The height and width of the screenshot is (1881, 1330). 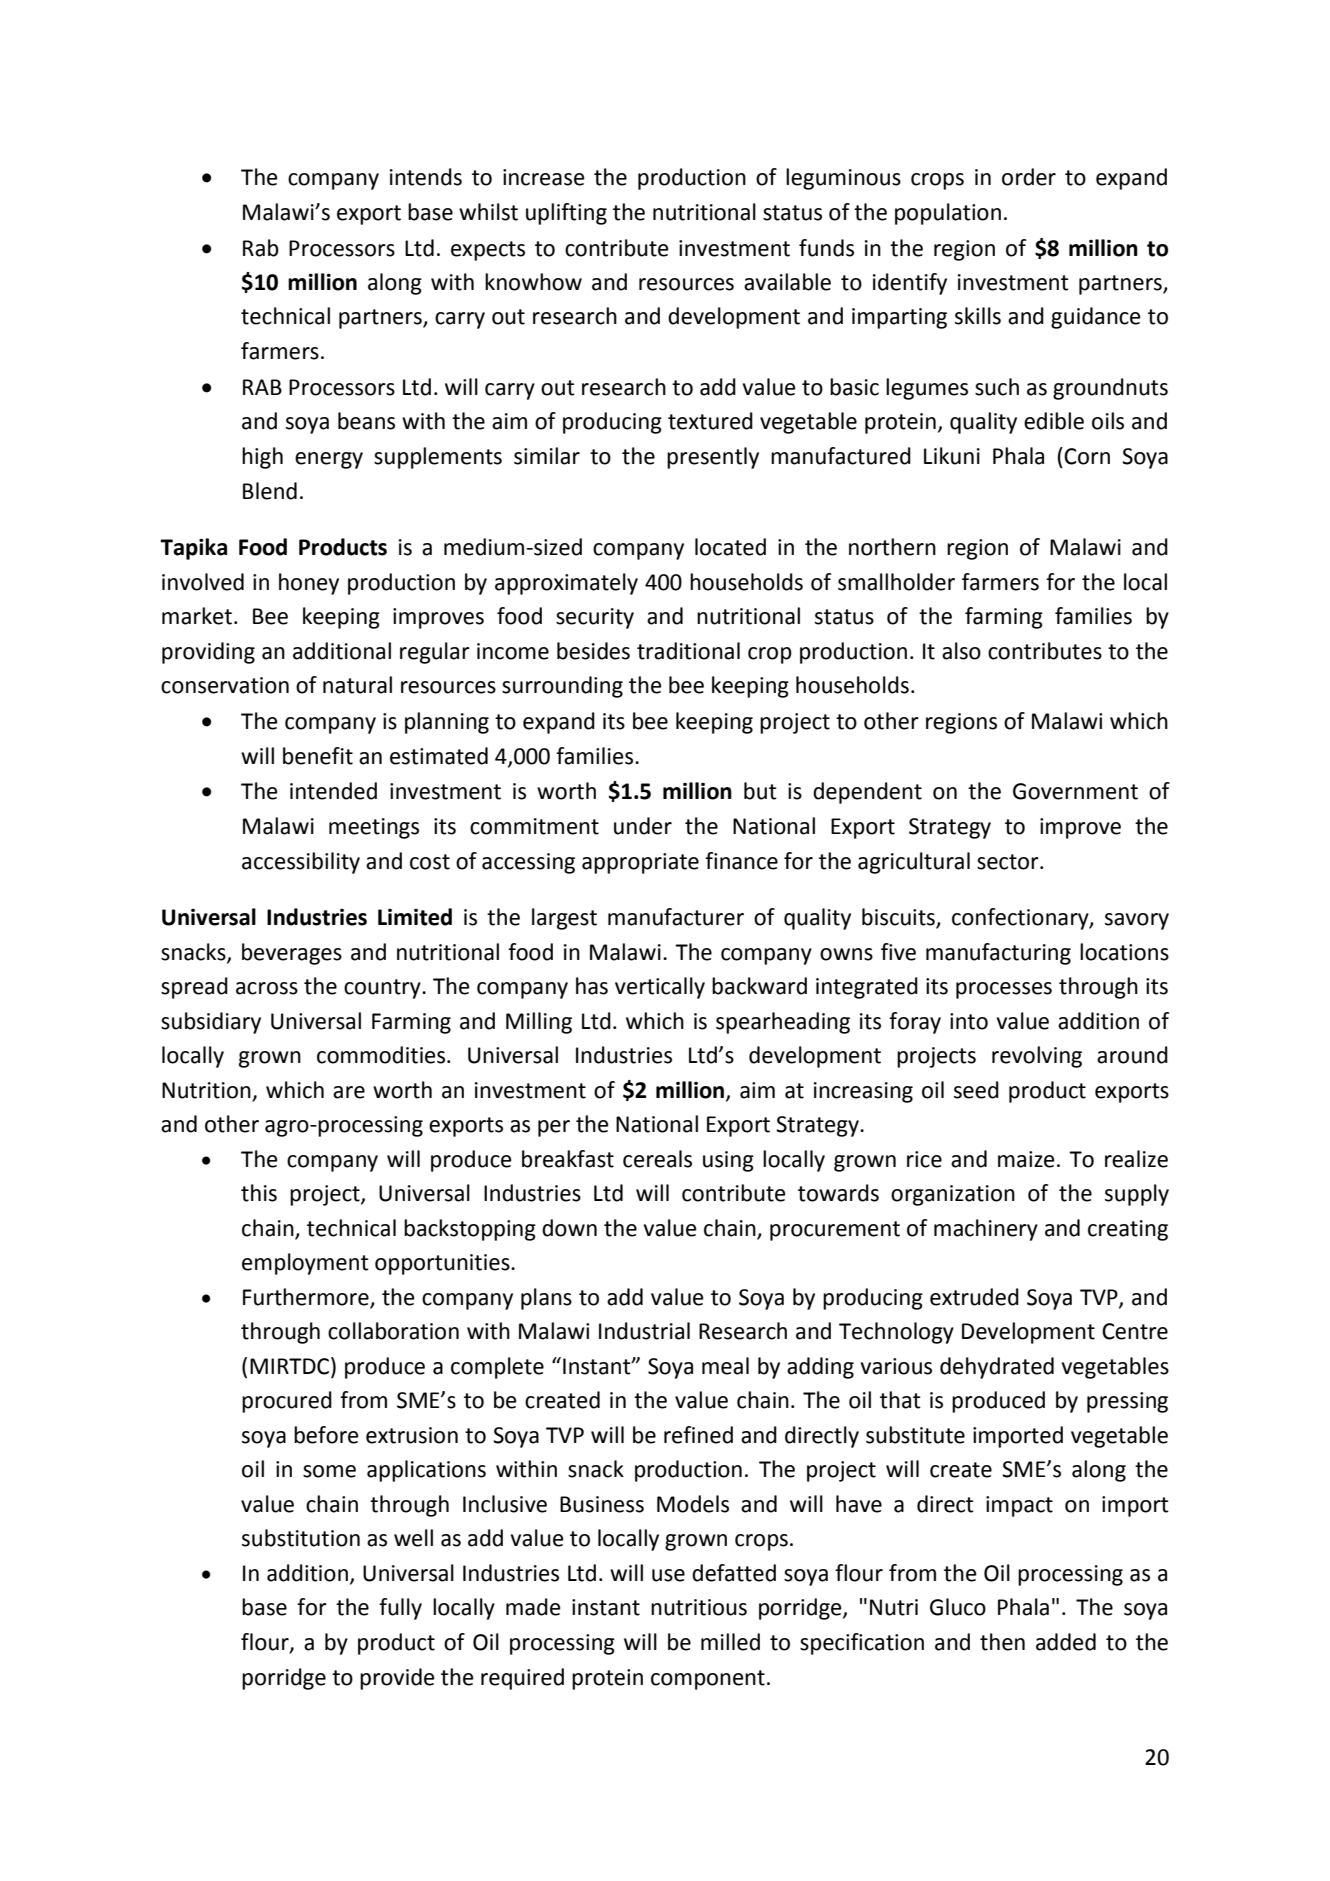 What do you see at coordinates (961, 651) in the screenshot?
I see `also` at bounding box center [961, 651].
